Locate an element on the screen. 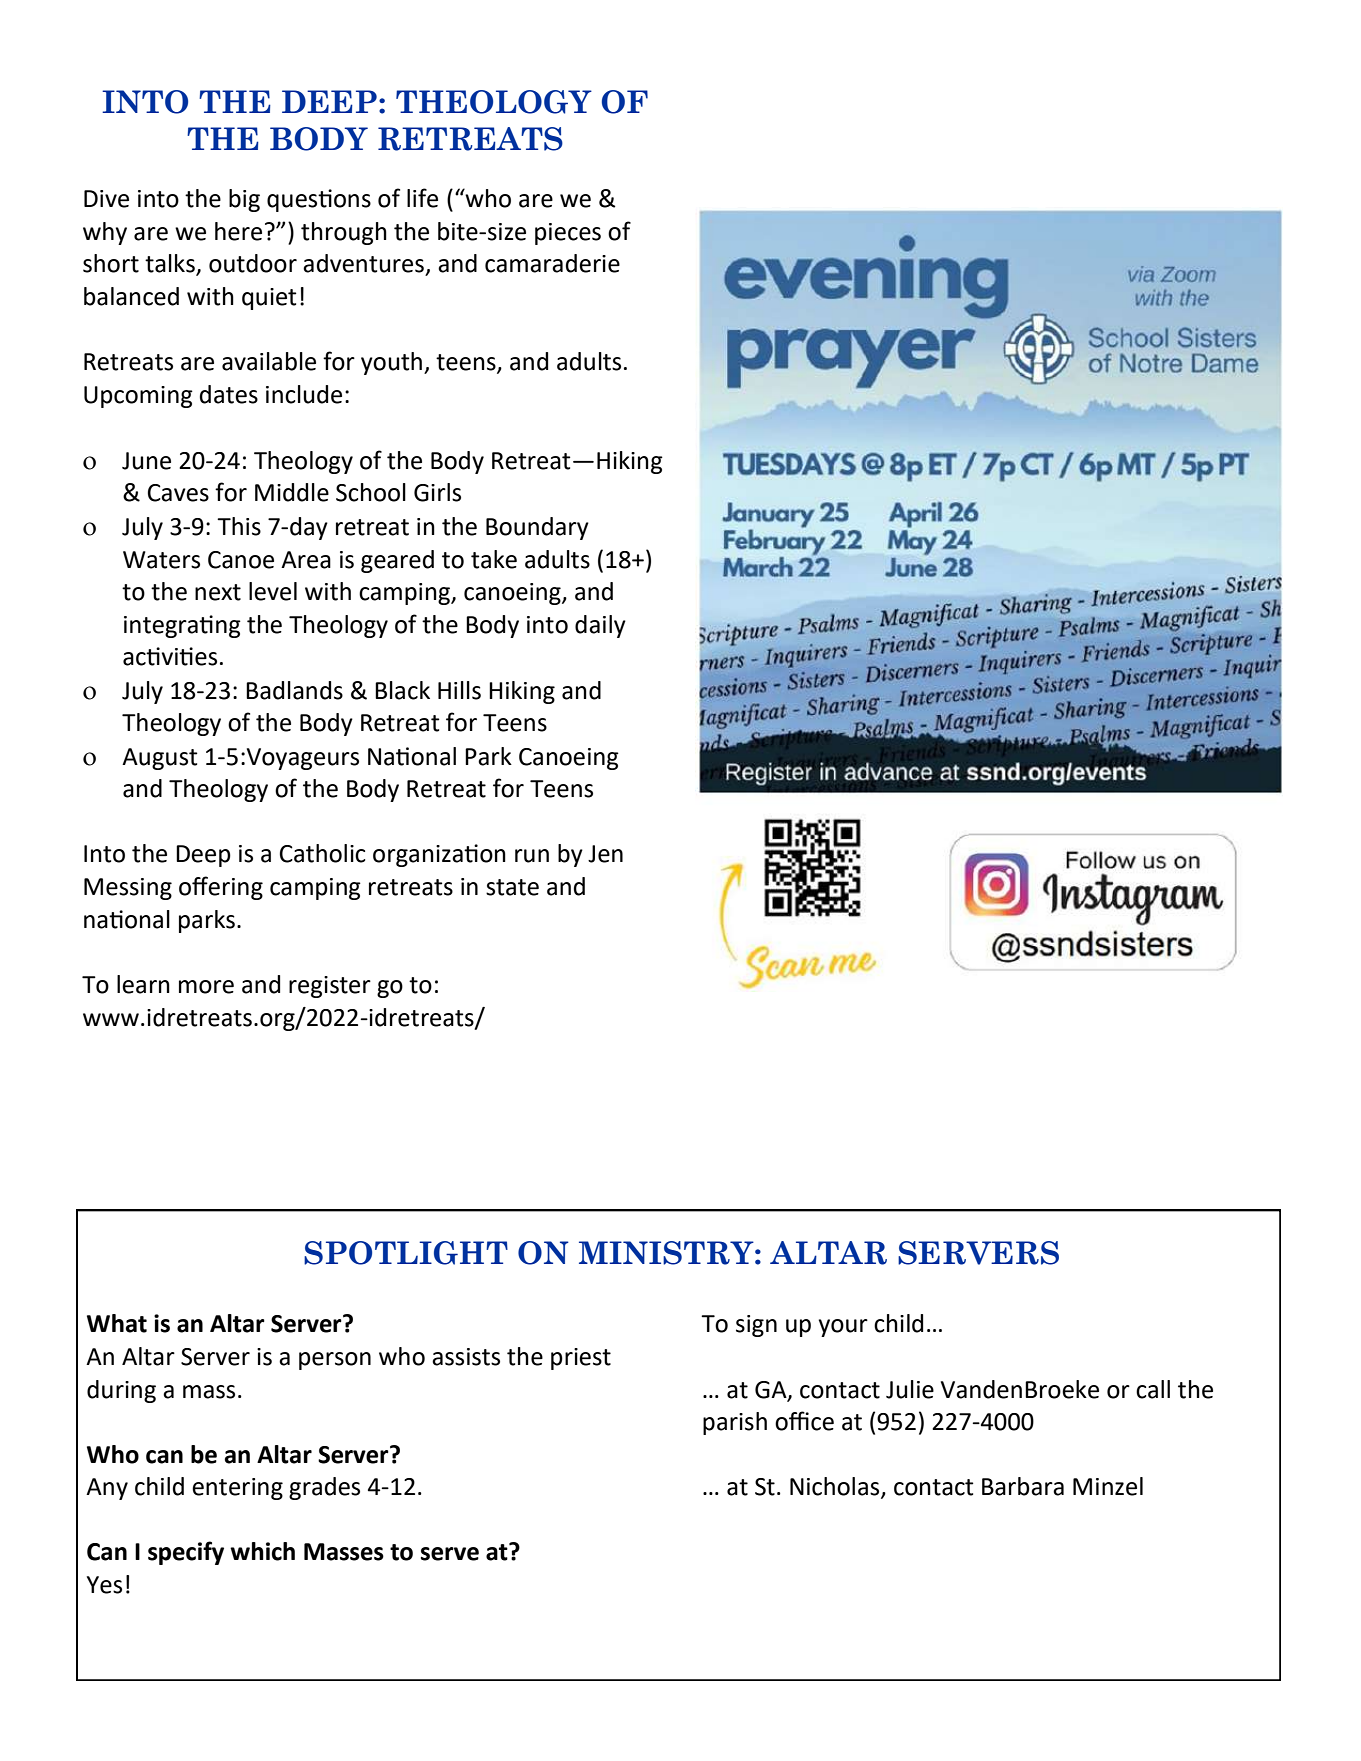  pieces is located at coordinates (568, 234).
